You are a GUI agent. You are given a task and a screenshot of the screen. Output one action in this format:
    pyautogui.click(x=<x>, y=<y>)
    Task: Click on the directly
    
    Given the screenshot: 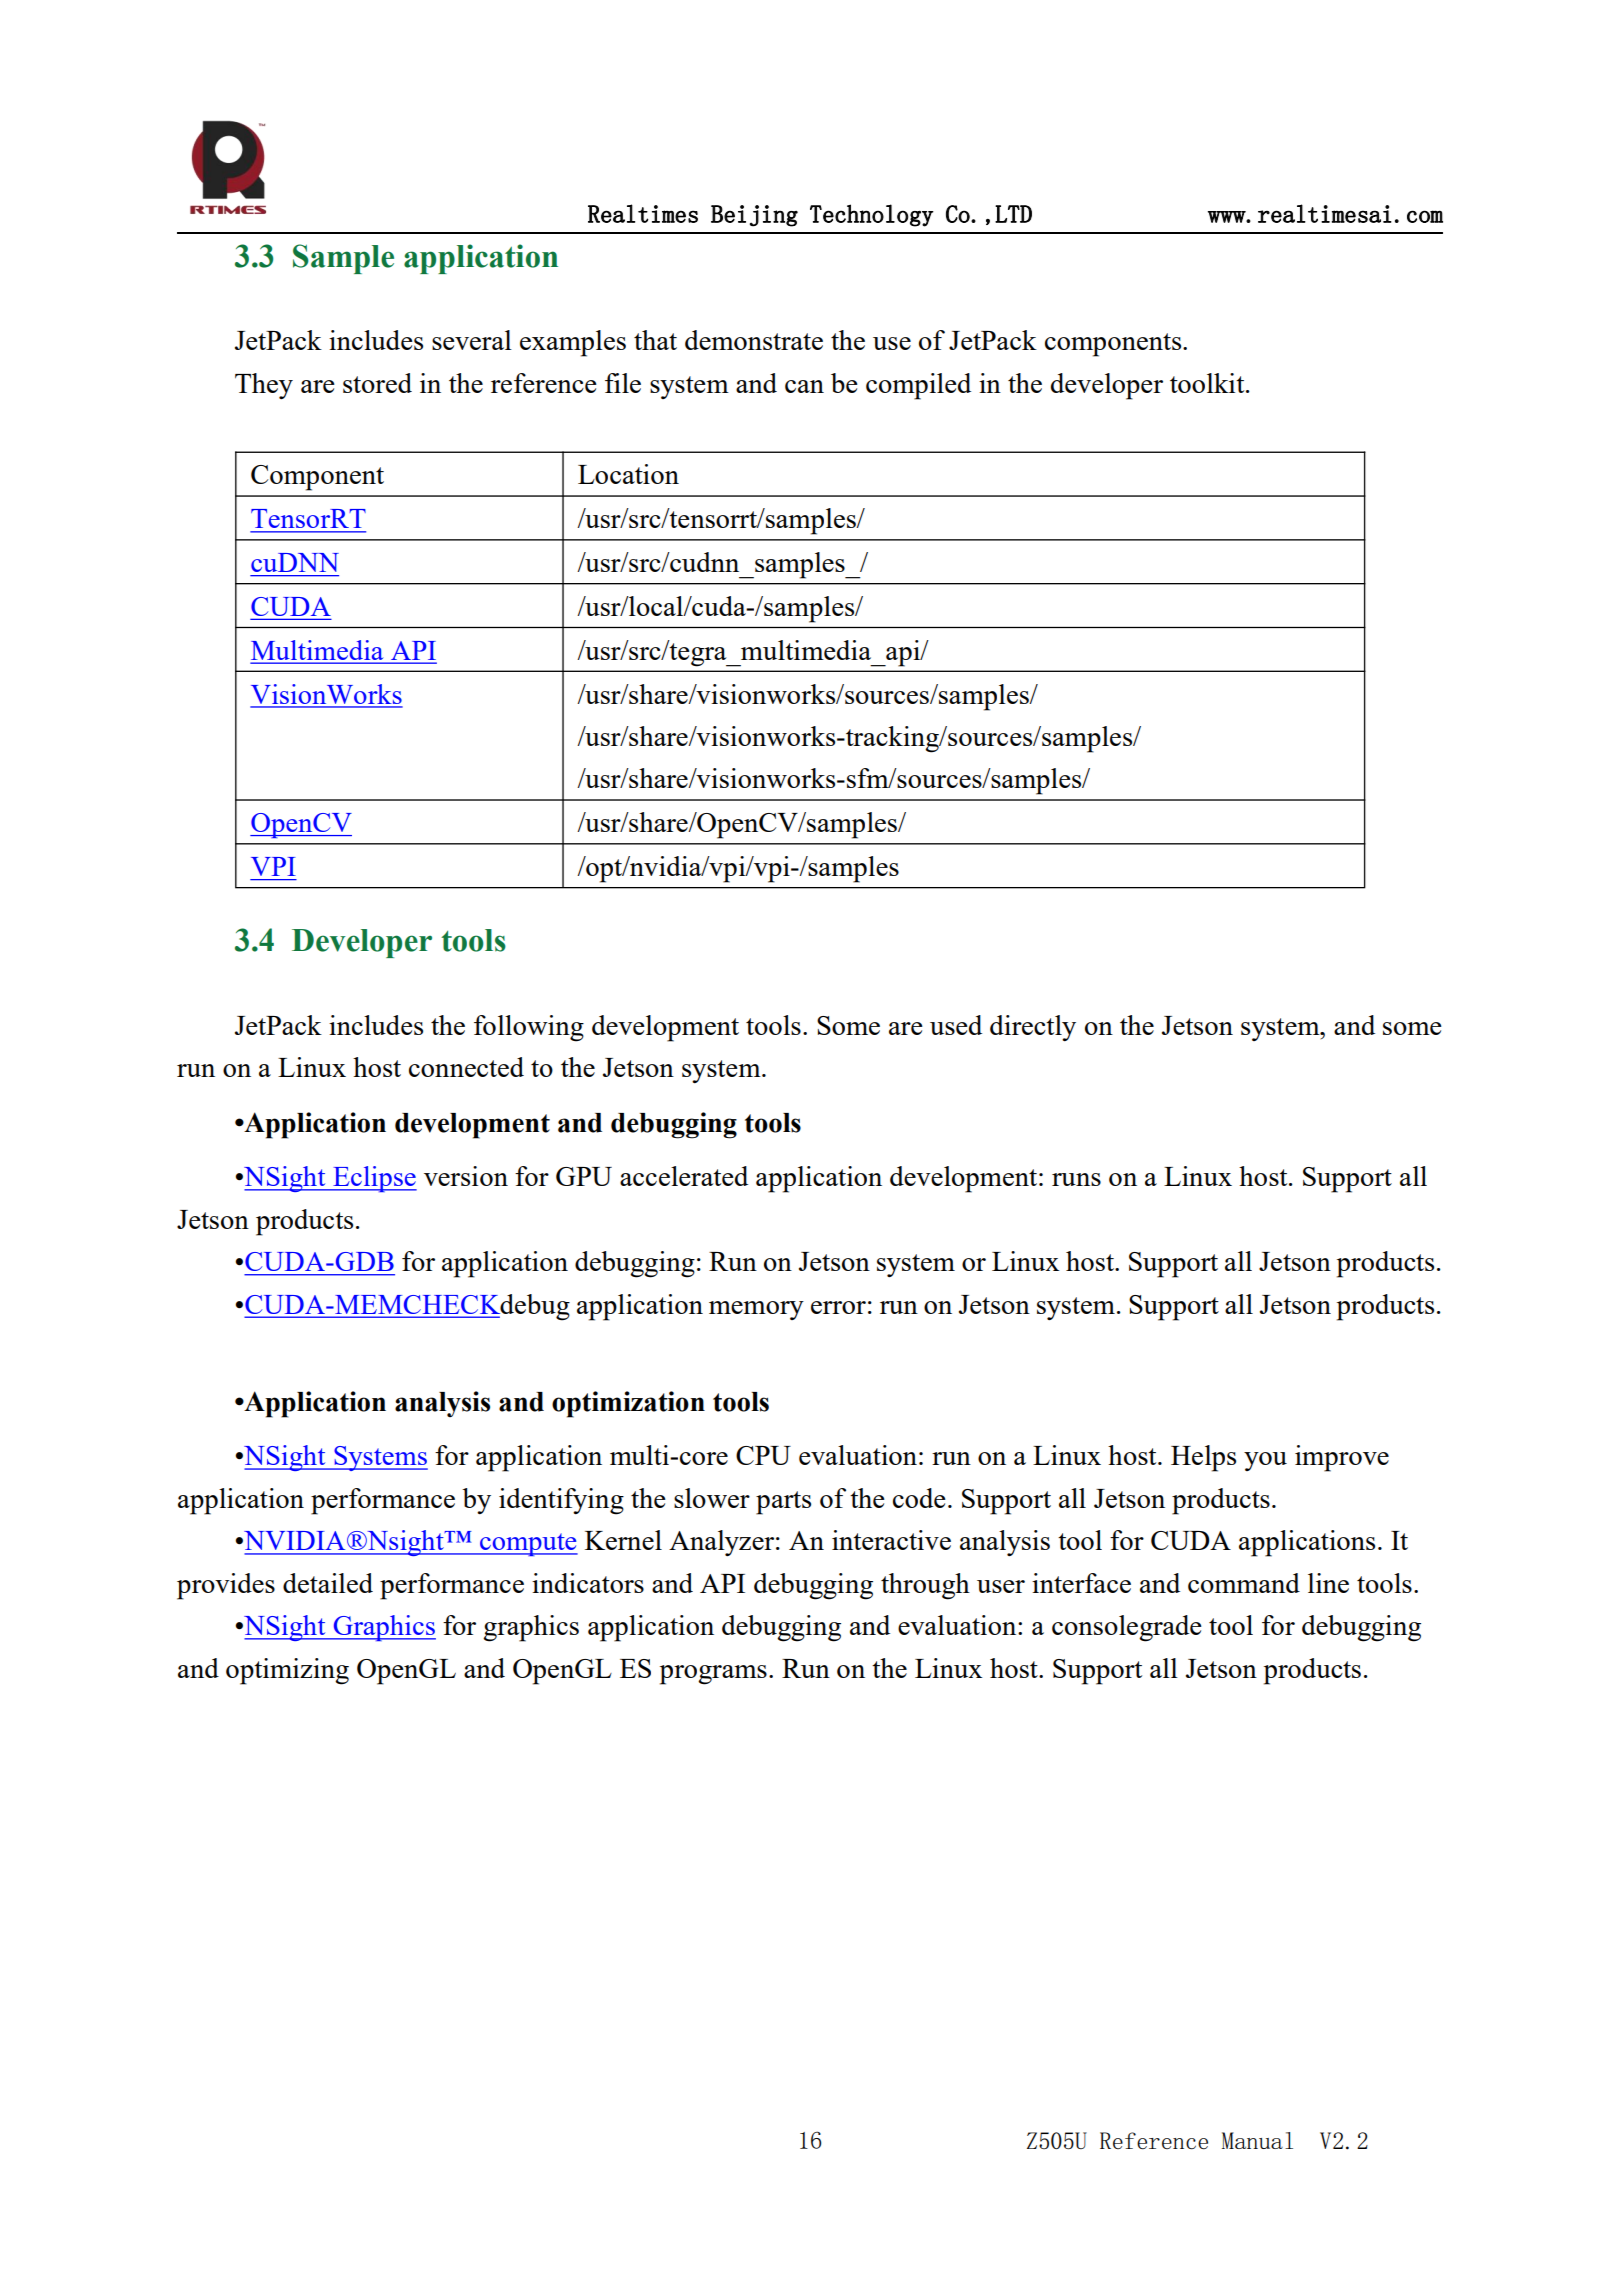 What is the action you would take?
    pyautogui.click(x=1033, y=1028)
